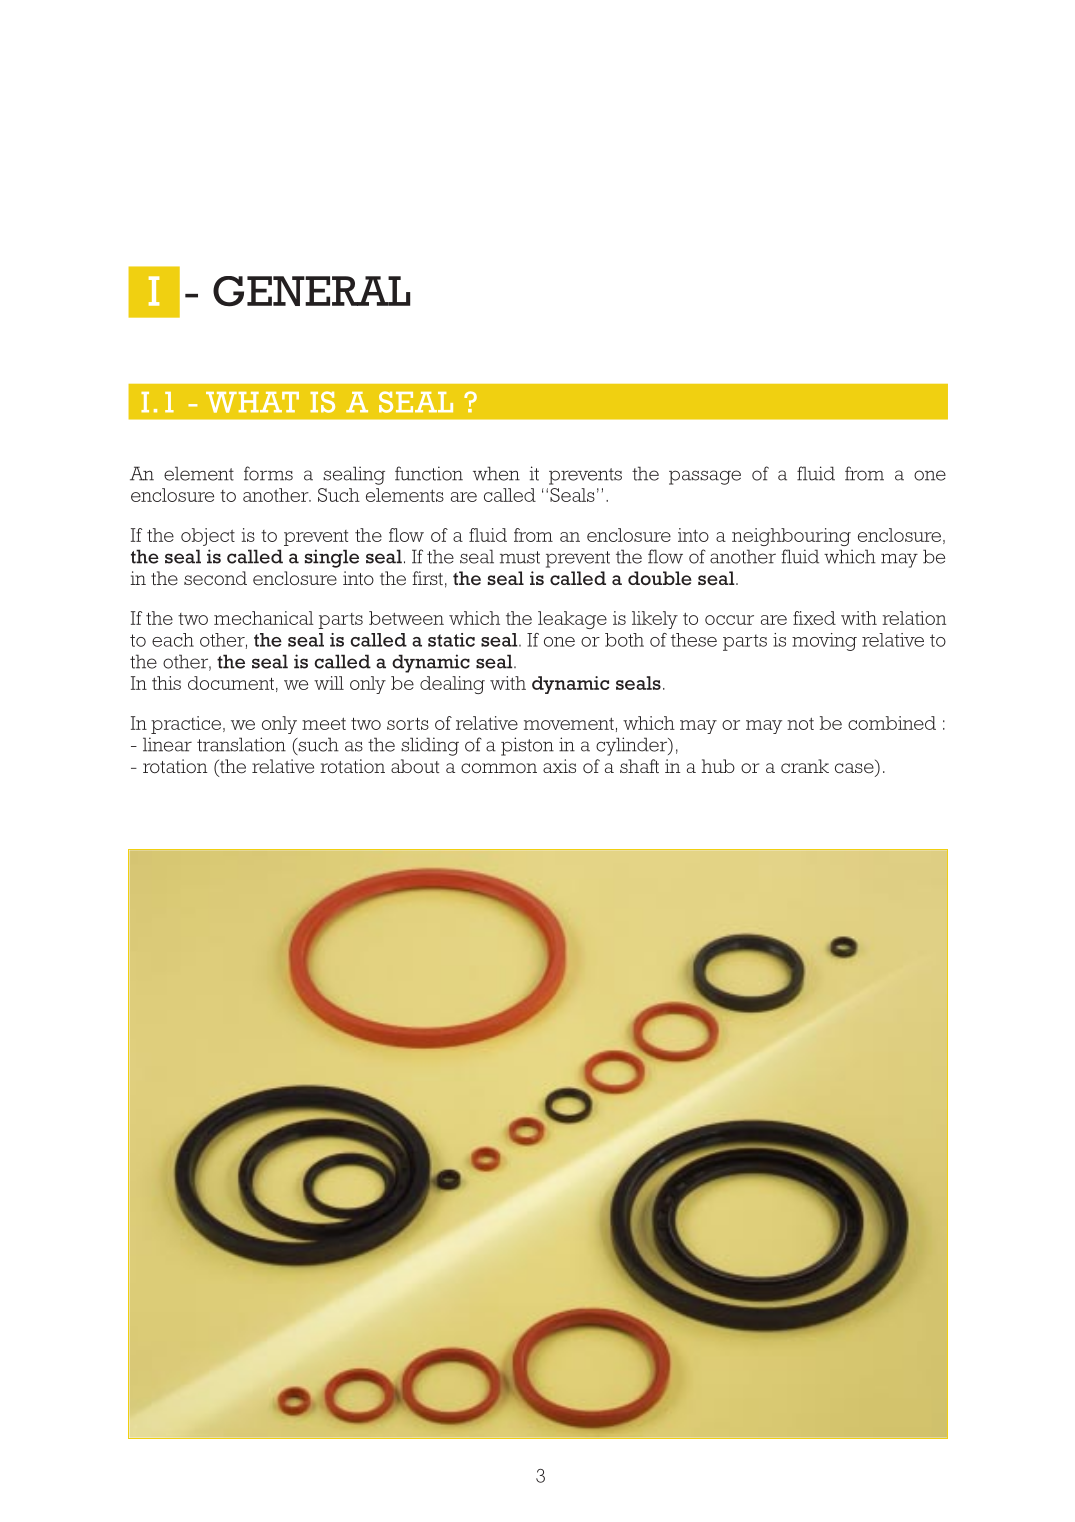 Image resolution: width=1075 pixels, height=1522 pixels. Describe the element at coordinates (791, 537) in the screenshot. I see `neighbouring` at that location.
